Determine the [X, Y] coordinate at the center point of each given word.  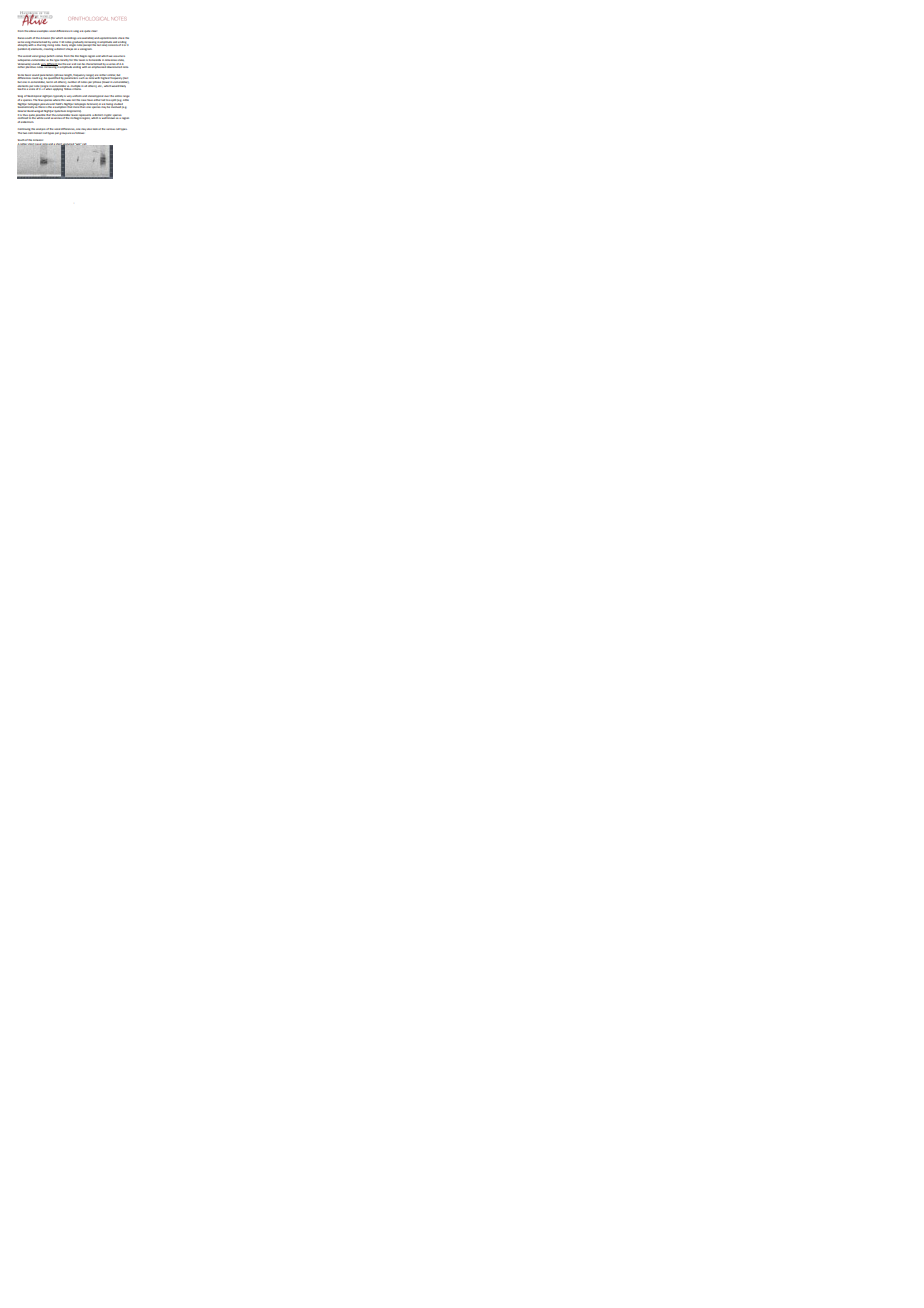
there [42, 107]
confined [23, 118]
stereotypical [95, 97]
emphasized [99, 66]
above [32, 31]
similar [111, 76]
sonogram [86, 49]
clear [94, 31]
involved [116, 106]
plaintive [31, 66]
